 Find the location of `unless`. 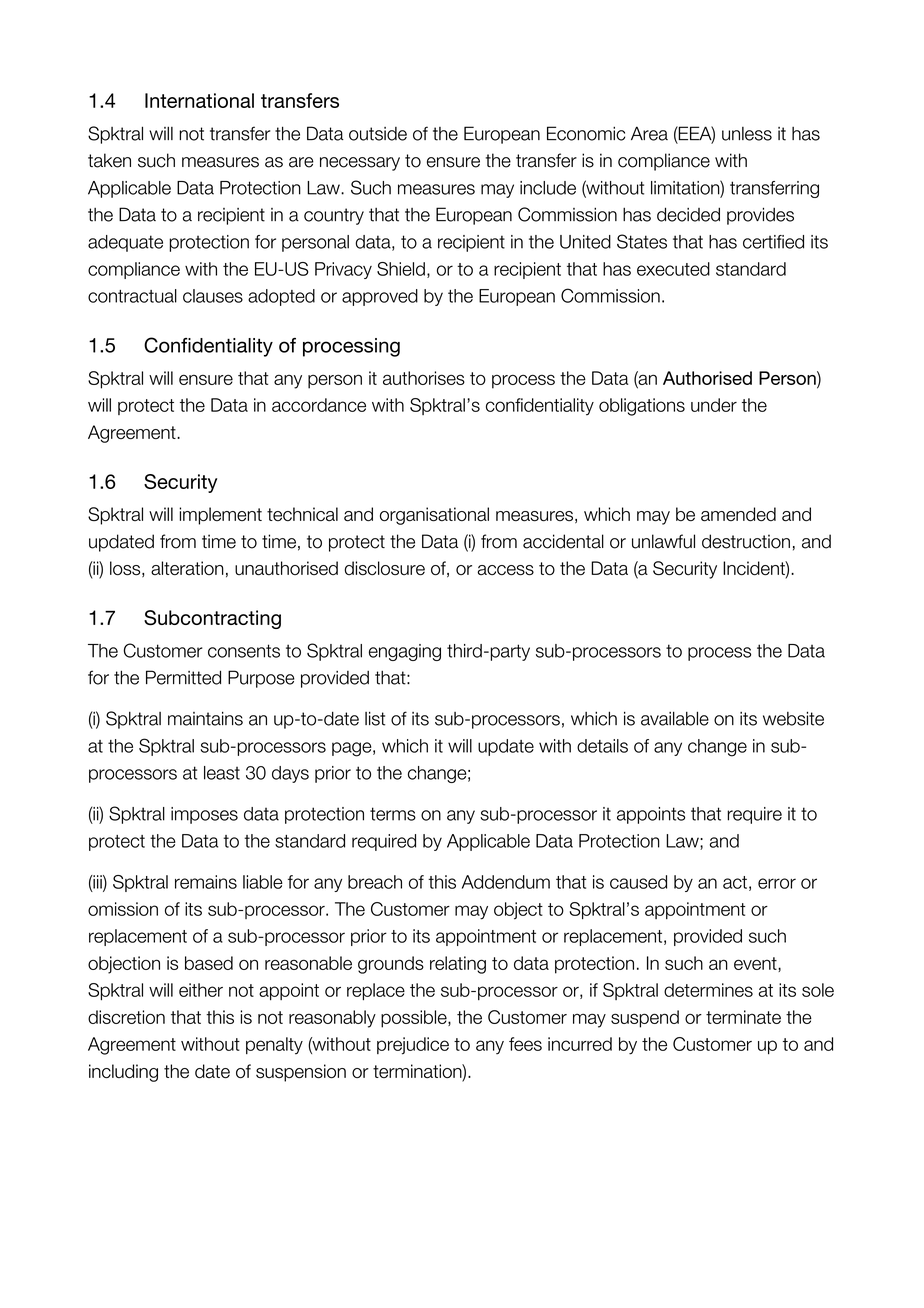

unless is located at coordinates (747, 134).
